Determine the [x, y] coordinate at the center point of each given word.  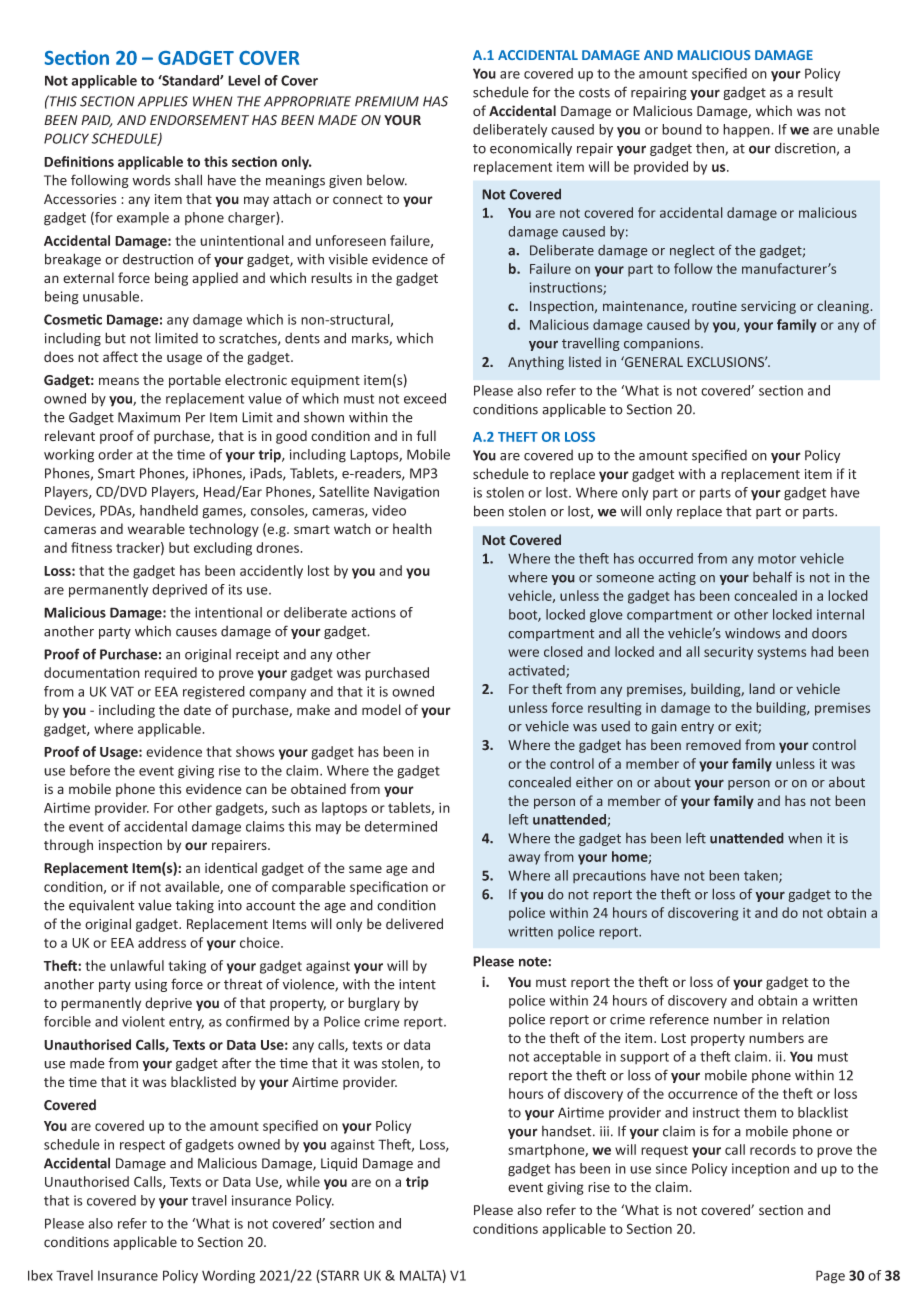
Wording [228, 1277]
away [524, 859]
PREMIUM [387, 101]
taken [762, 876]
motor [777, 559]
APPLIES [163, 101]
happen [747, 130]
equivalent [101, 906]
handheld [169, 510]
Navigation [406, 493]
